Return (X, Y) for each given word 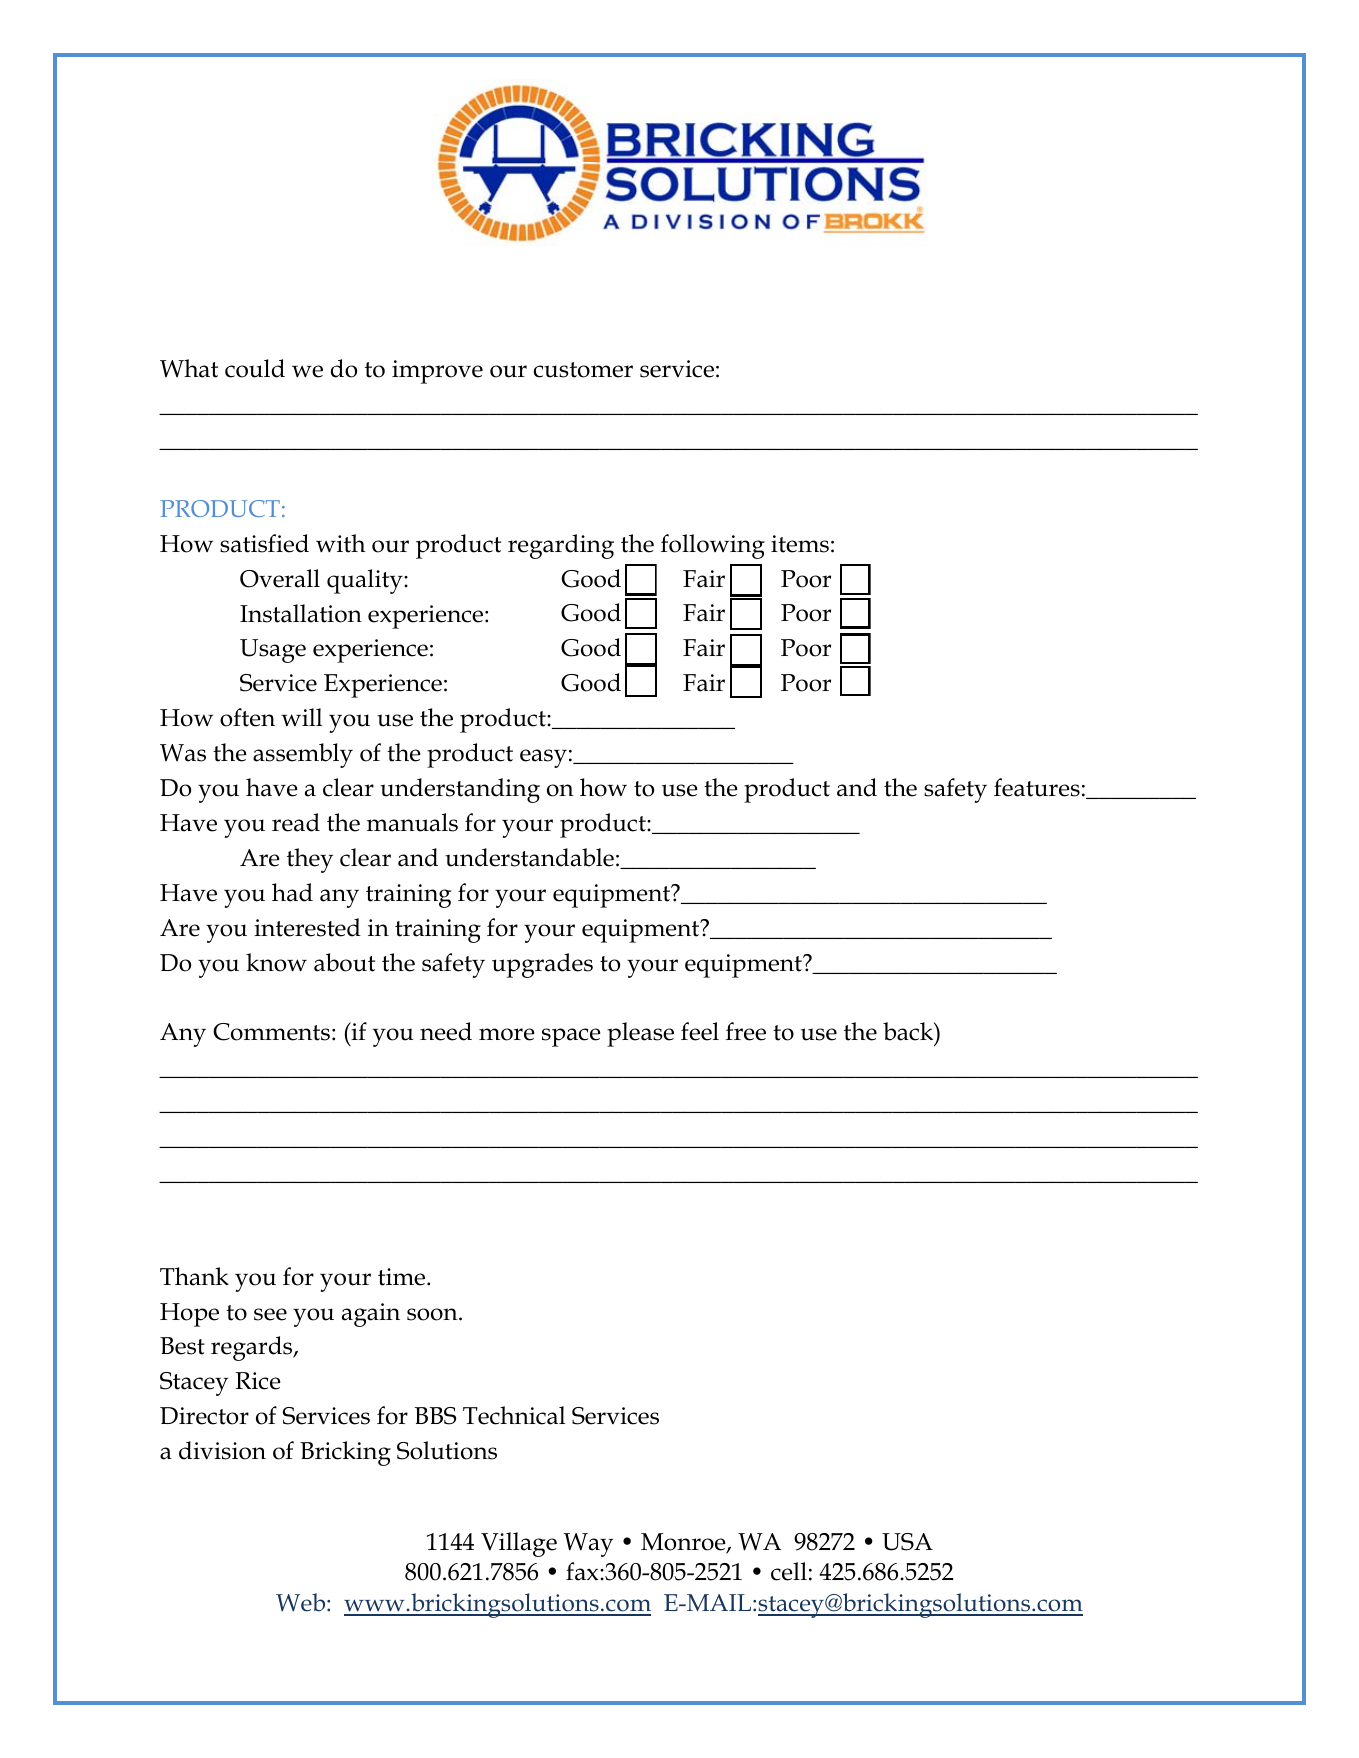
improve (437, 372)
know (276, 962)
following (713, 546)
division (222, 1450)
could (255, 368)
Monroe (684, 1543)
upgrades (542, 965)
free (746, 1031)
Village (519, 1544)
